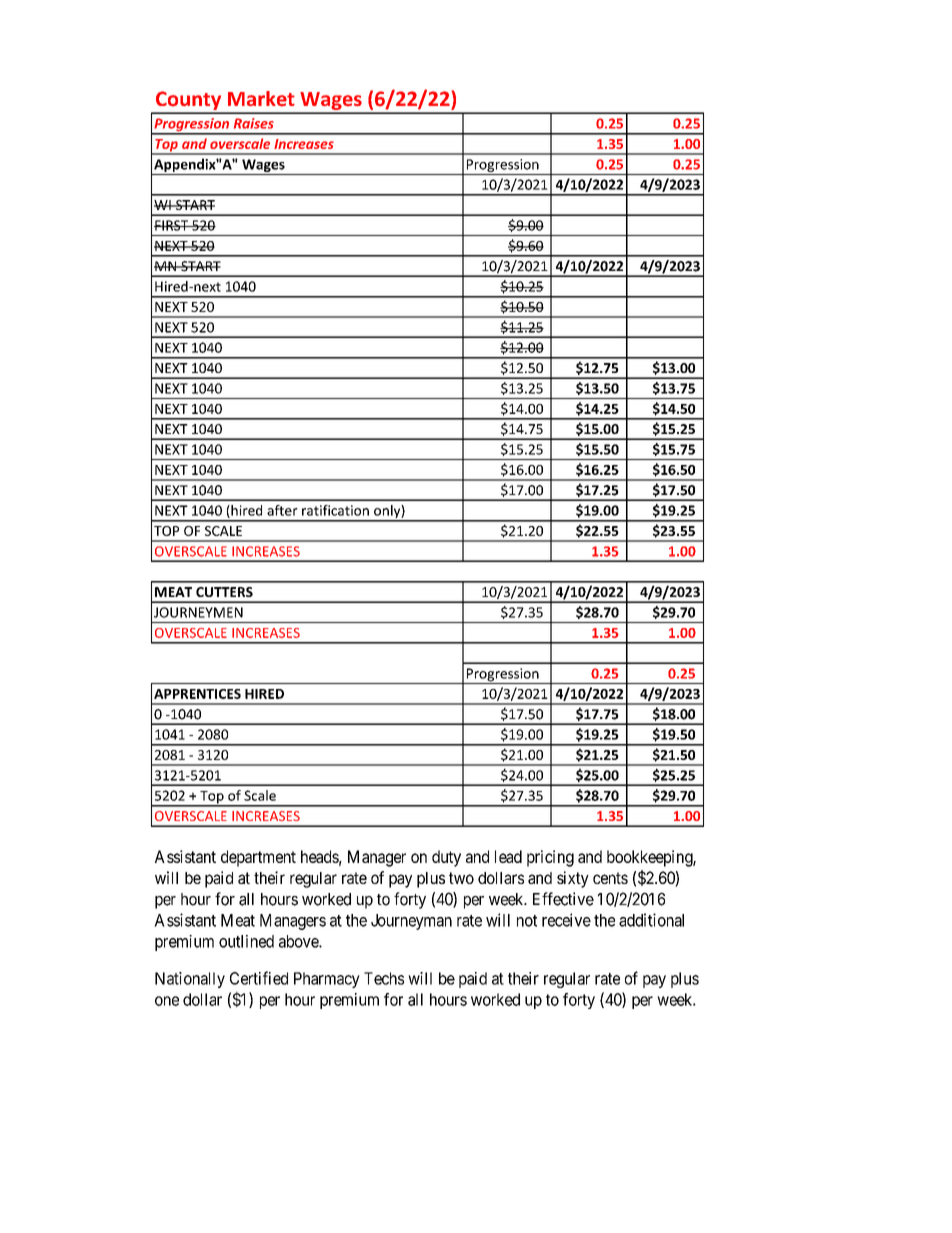 This document has height=1233, width=952. What do you see at coordinates (224, 592) in the document?
I see `CUTTERS` at bounding box center [224, 592].
